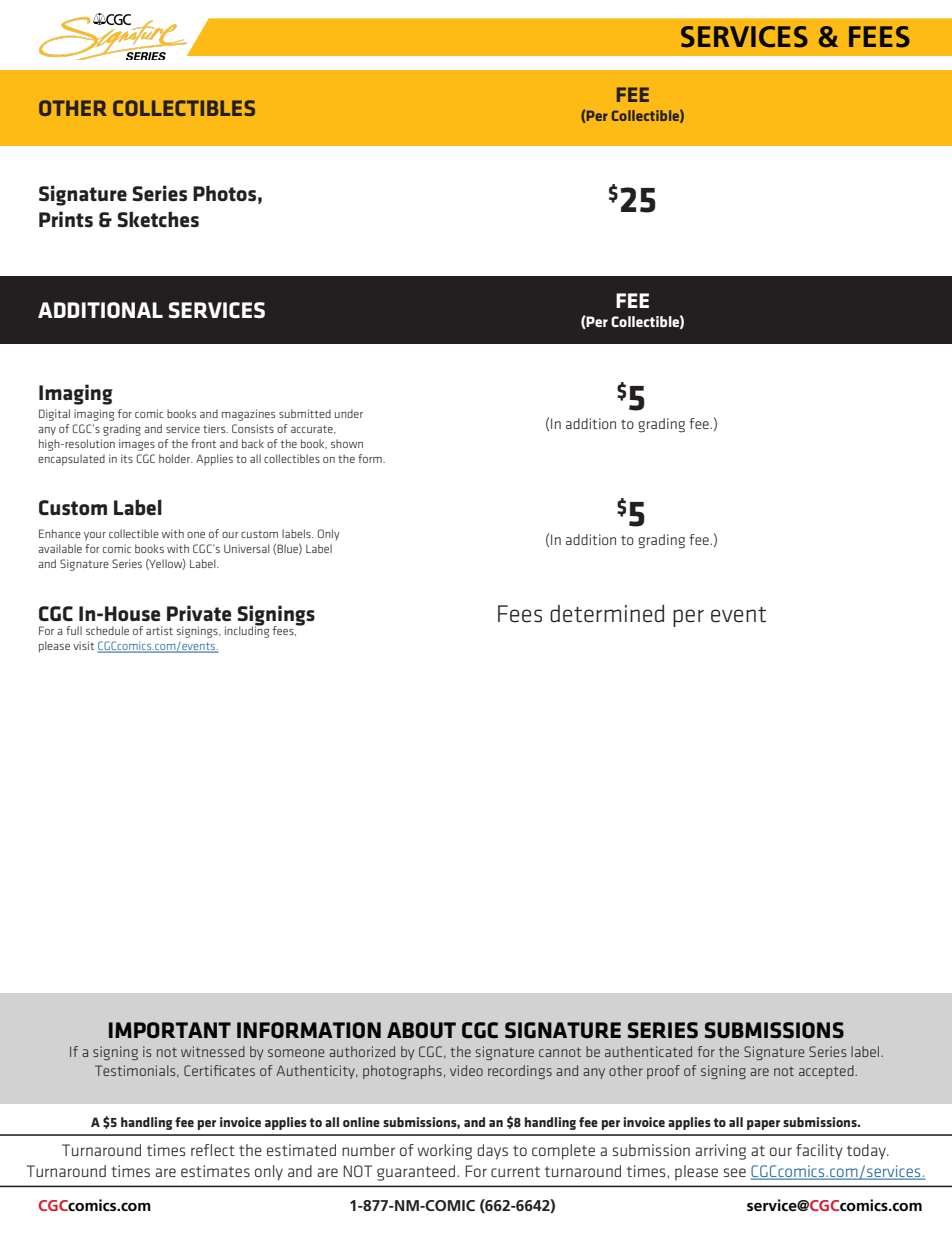 This image has width=952, height=1233. I want to click on Prints, so click(66, 219).
